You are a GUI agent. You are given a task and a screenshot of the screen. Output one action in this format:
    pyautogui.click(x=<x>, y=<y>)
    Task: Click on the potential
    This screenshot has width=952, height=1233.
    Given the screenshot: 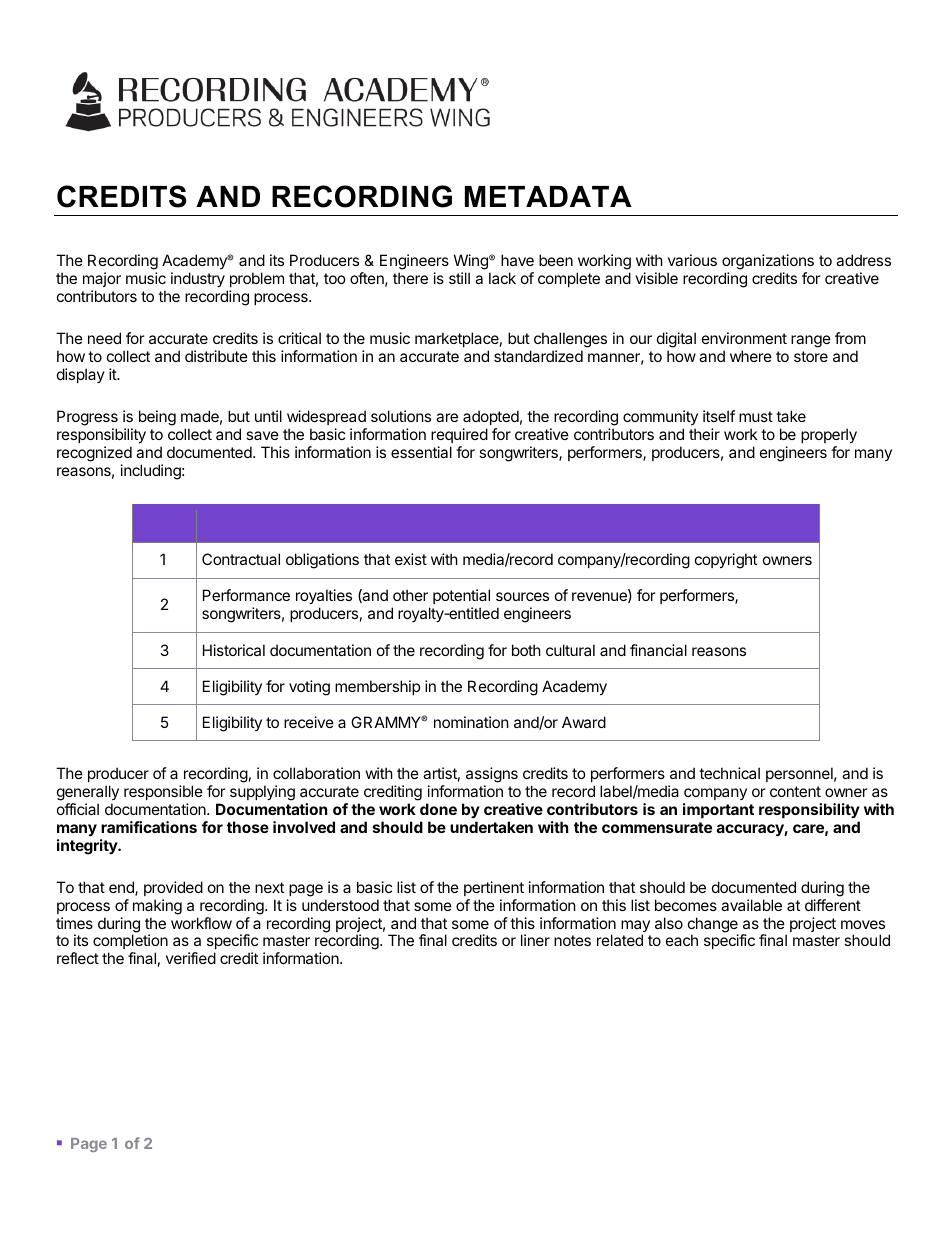 What is the action you would take?
    pyautogui.click(x=461, y=596)
